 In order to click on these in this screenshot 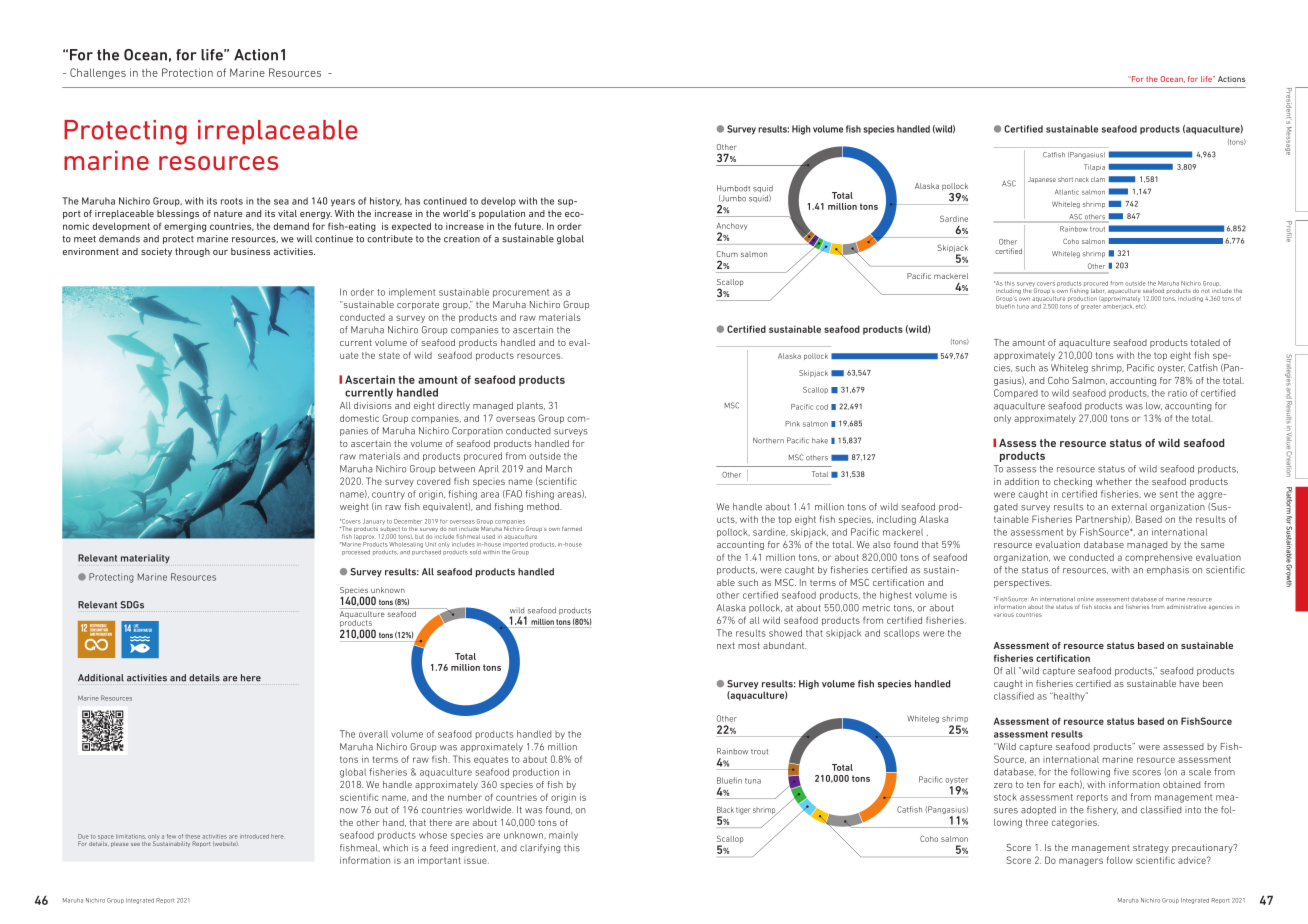, I will do `click(192, 836)`.
